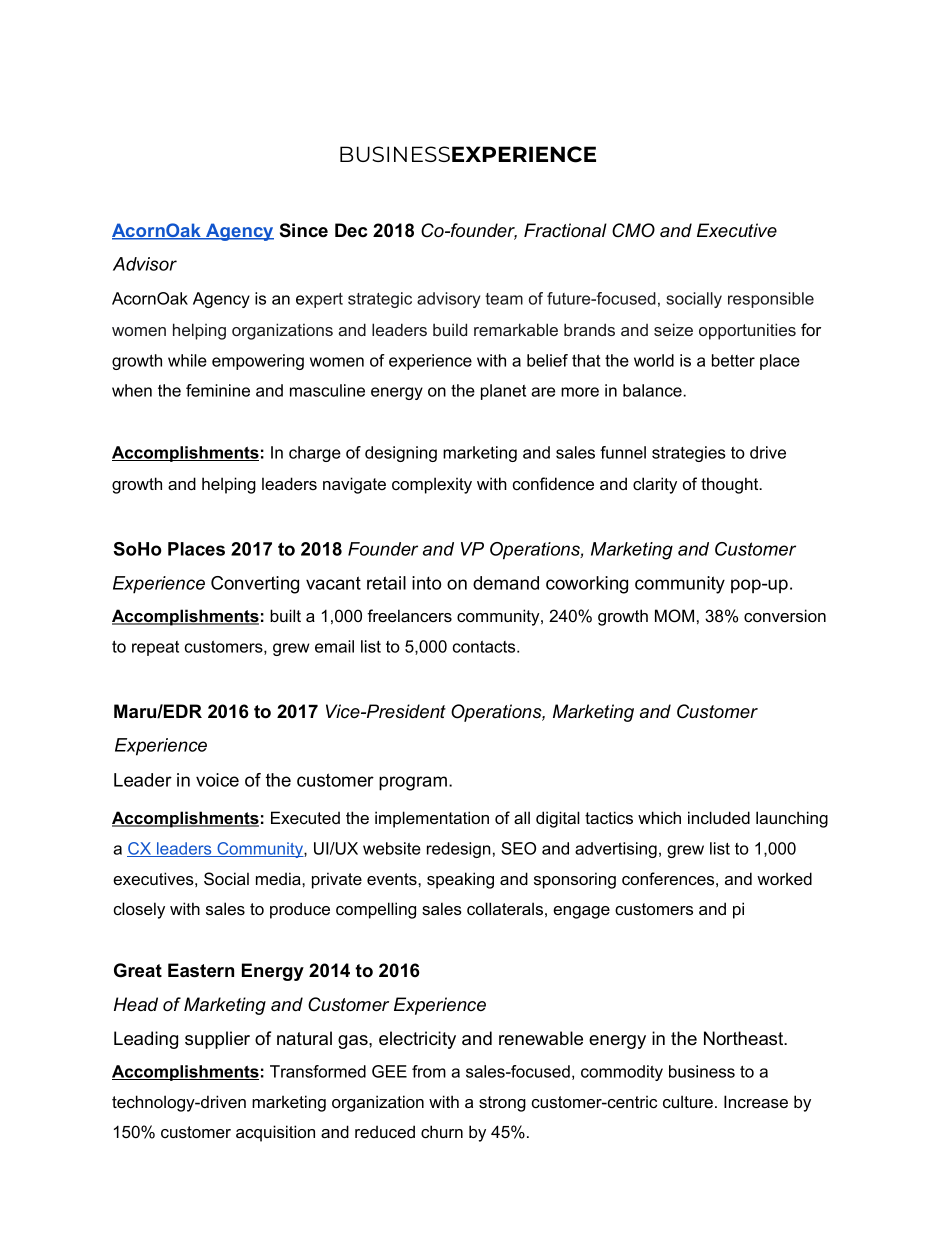  I want to click on complexity, so click(432, 485).
